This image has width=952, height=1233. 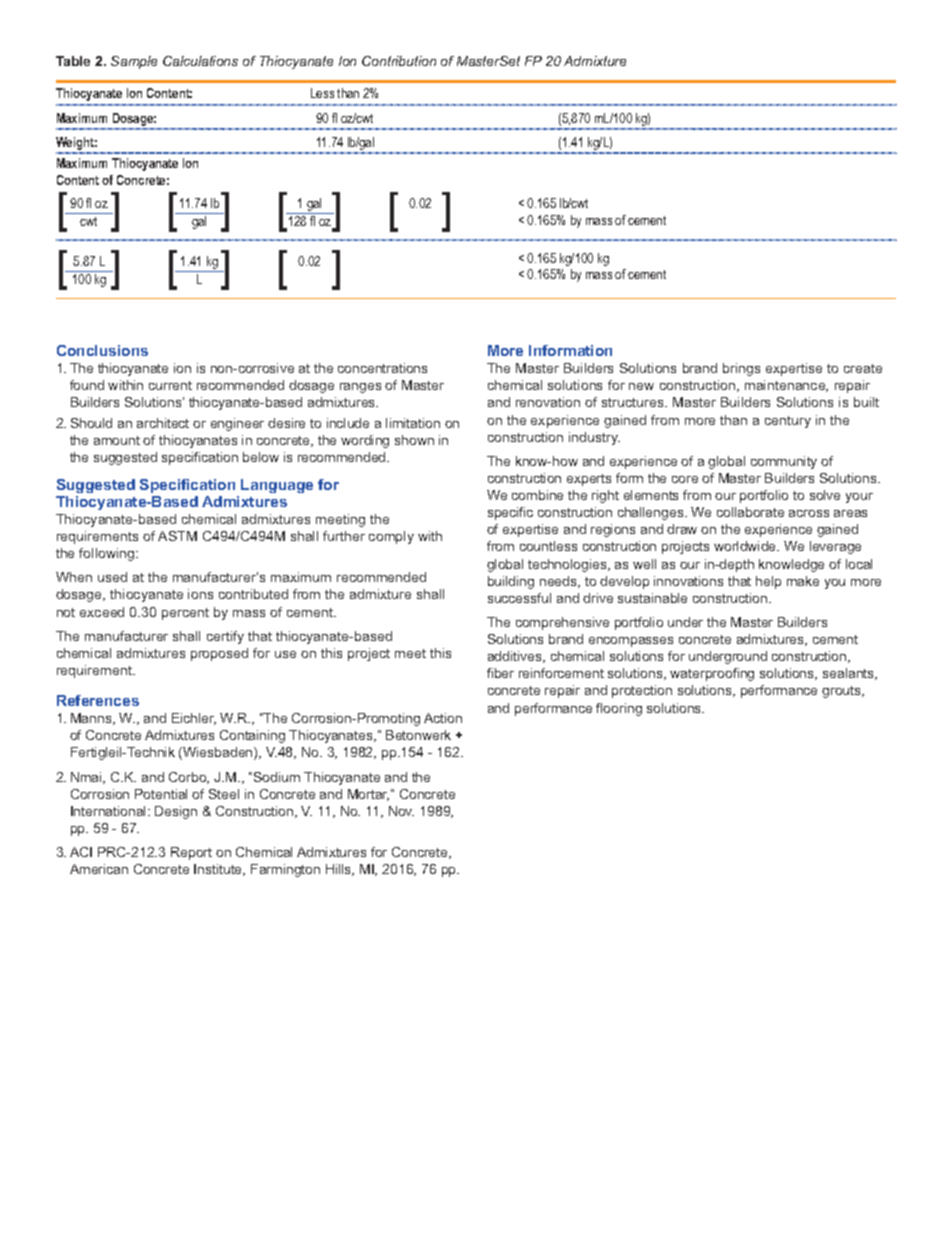 What do you see at coordinates (741, 369) in the image?
I see `brings` at bounding box center [741, 369].
